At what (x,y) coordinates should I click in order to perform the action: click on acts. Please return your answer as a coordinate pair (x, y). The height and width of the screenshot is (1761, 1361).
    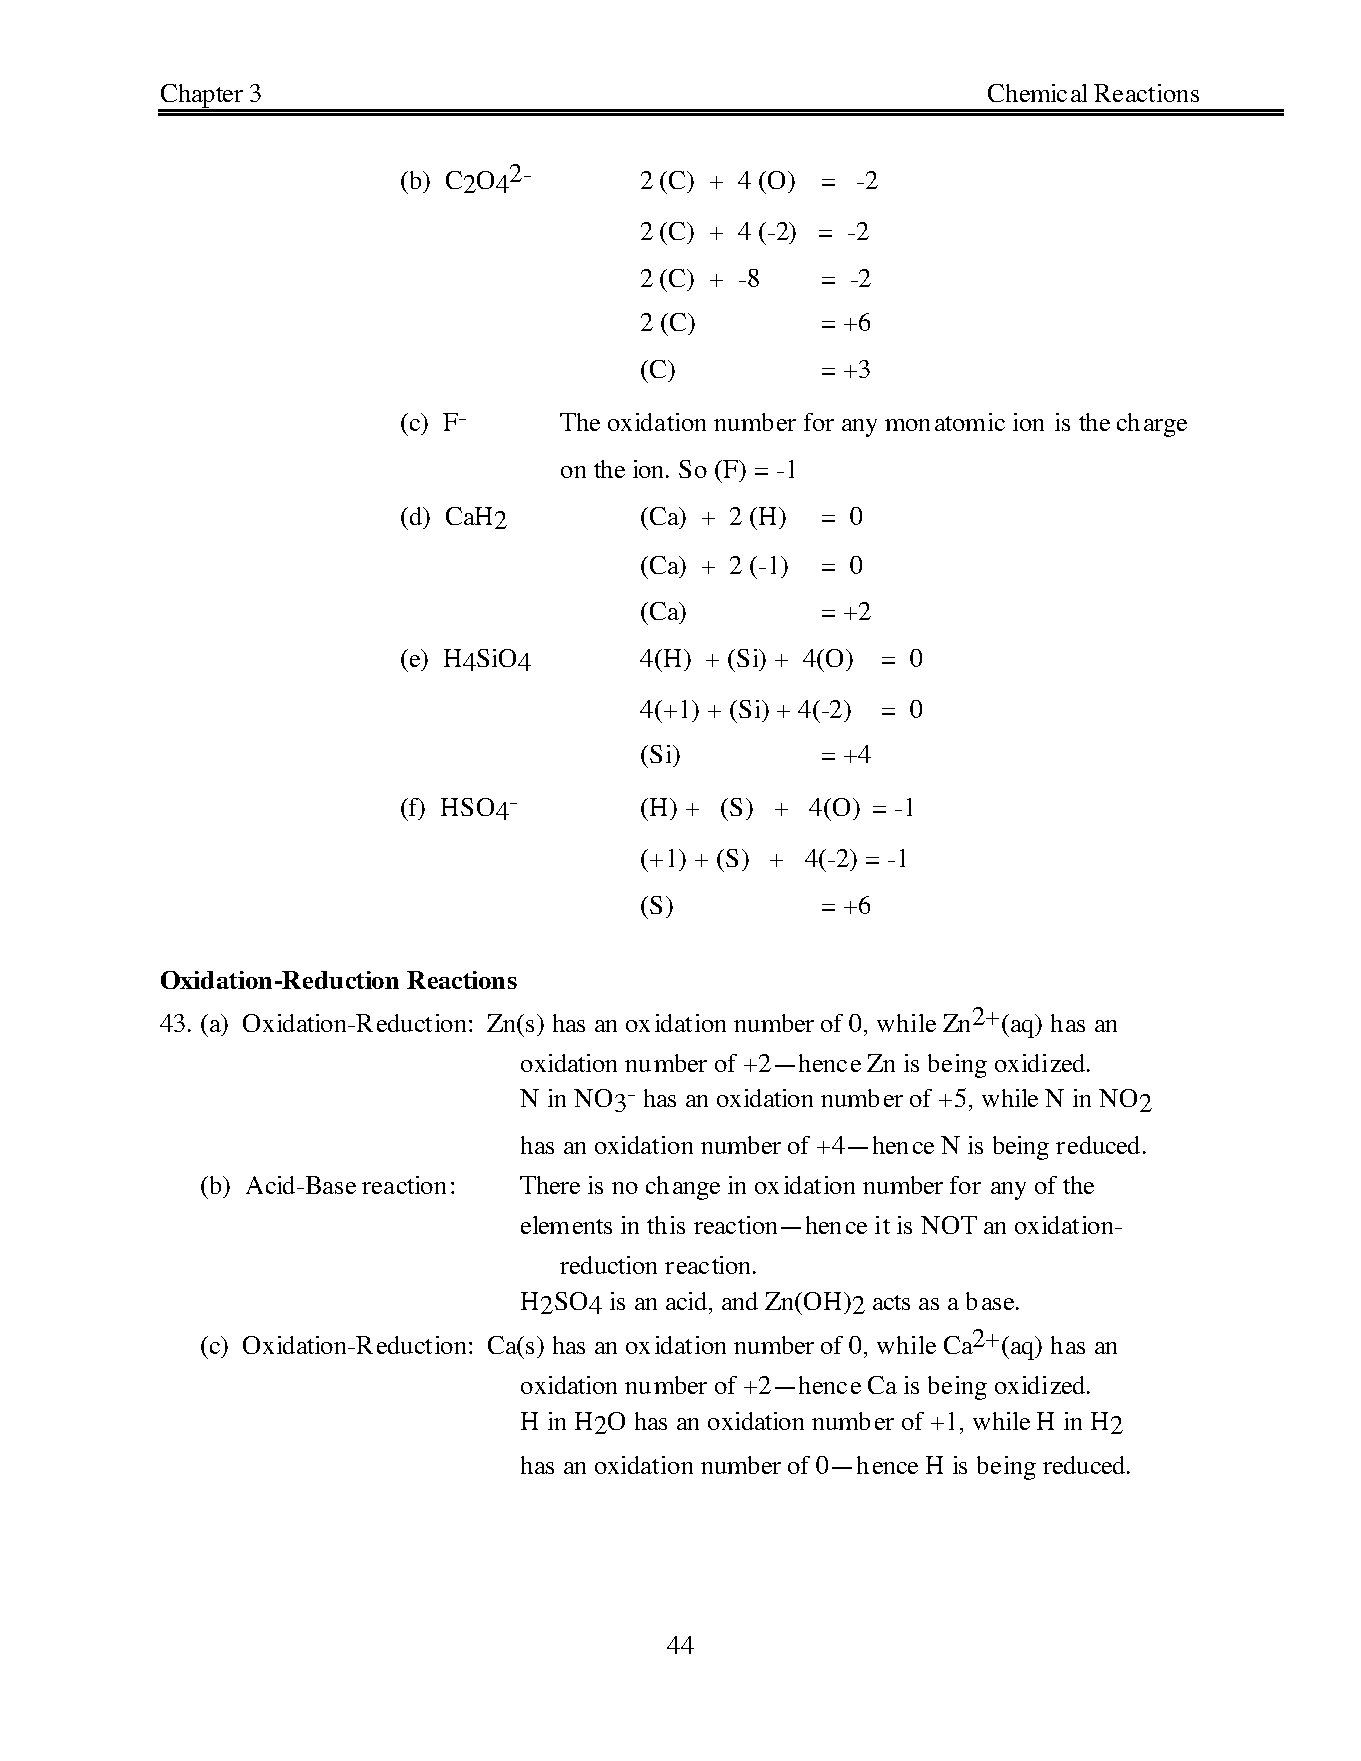
    Looking at the image, I should click on (891, 1302).
